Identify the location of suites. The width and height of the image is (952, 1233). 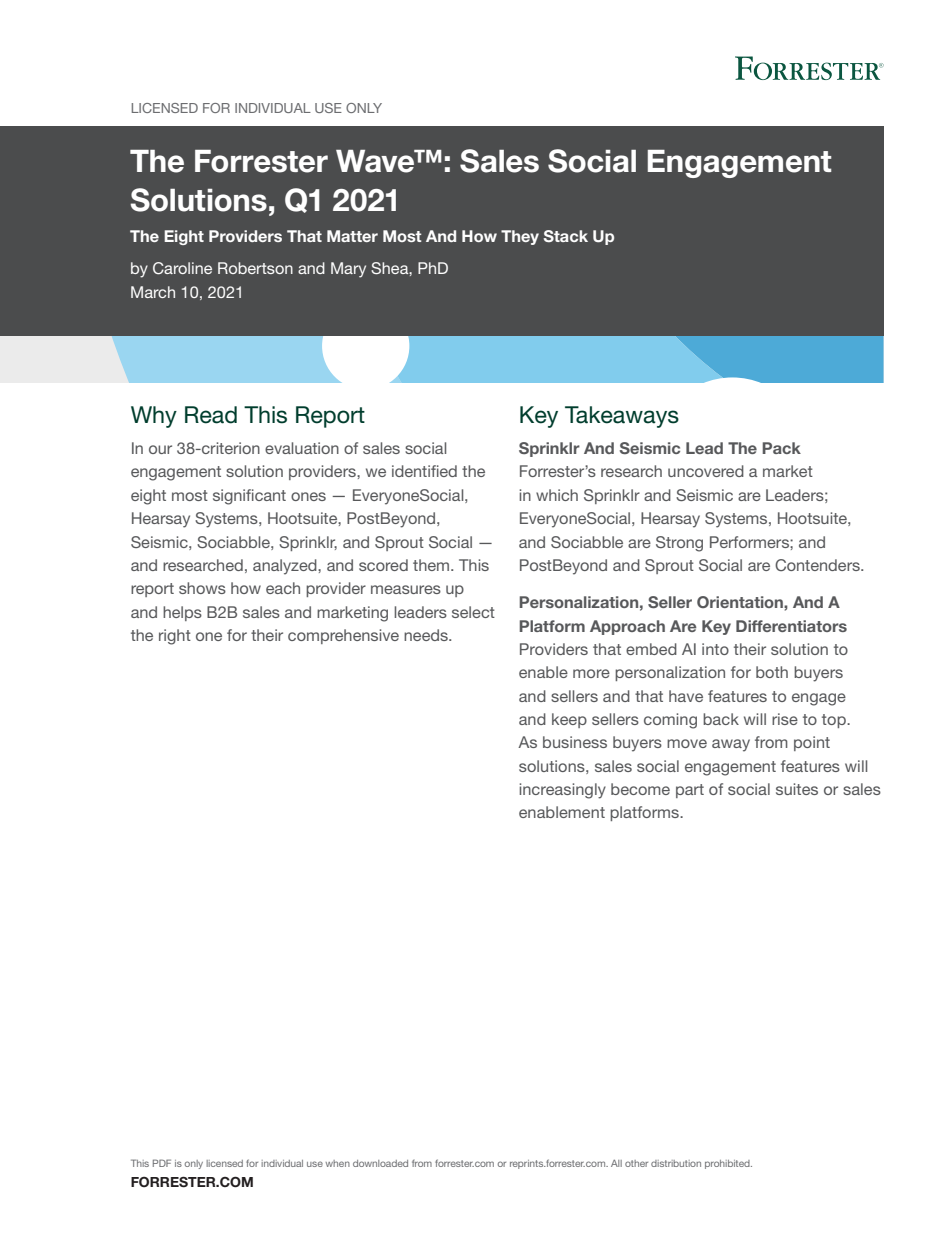
(797, 789).
